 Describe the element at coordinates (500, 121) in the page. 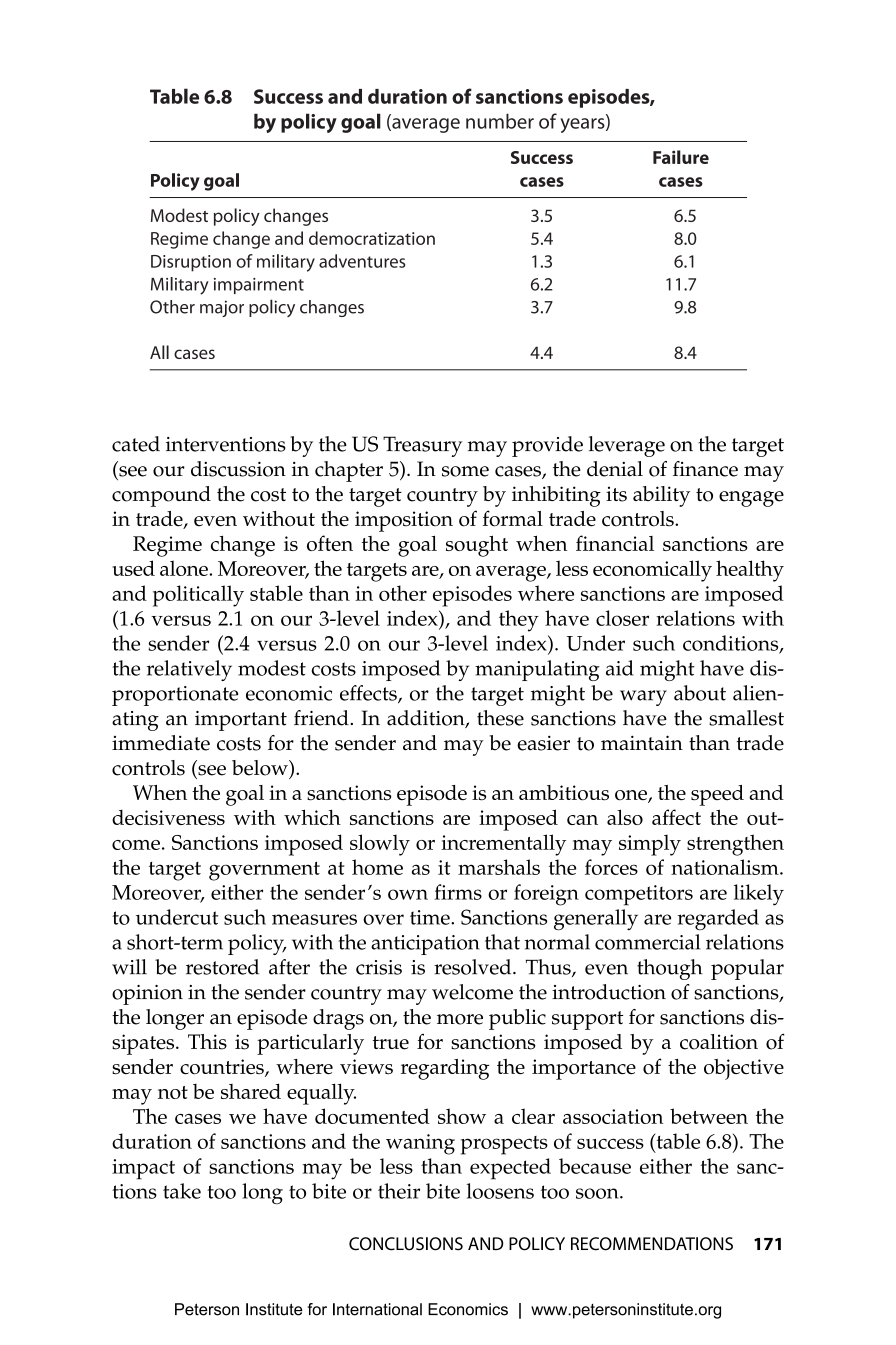

I see `number` at that location.
